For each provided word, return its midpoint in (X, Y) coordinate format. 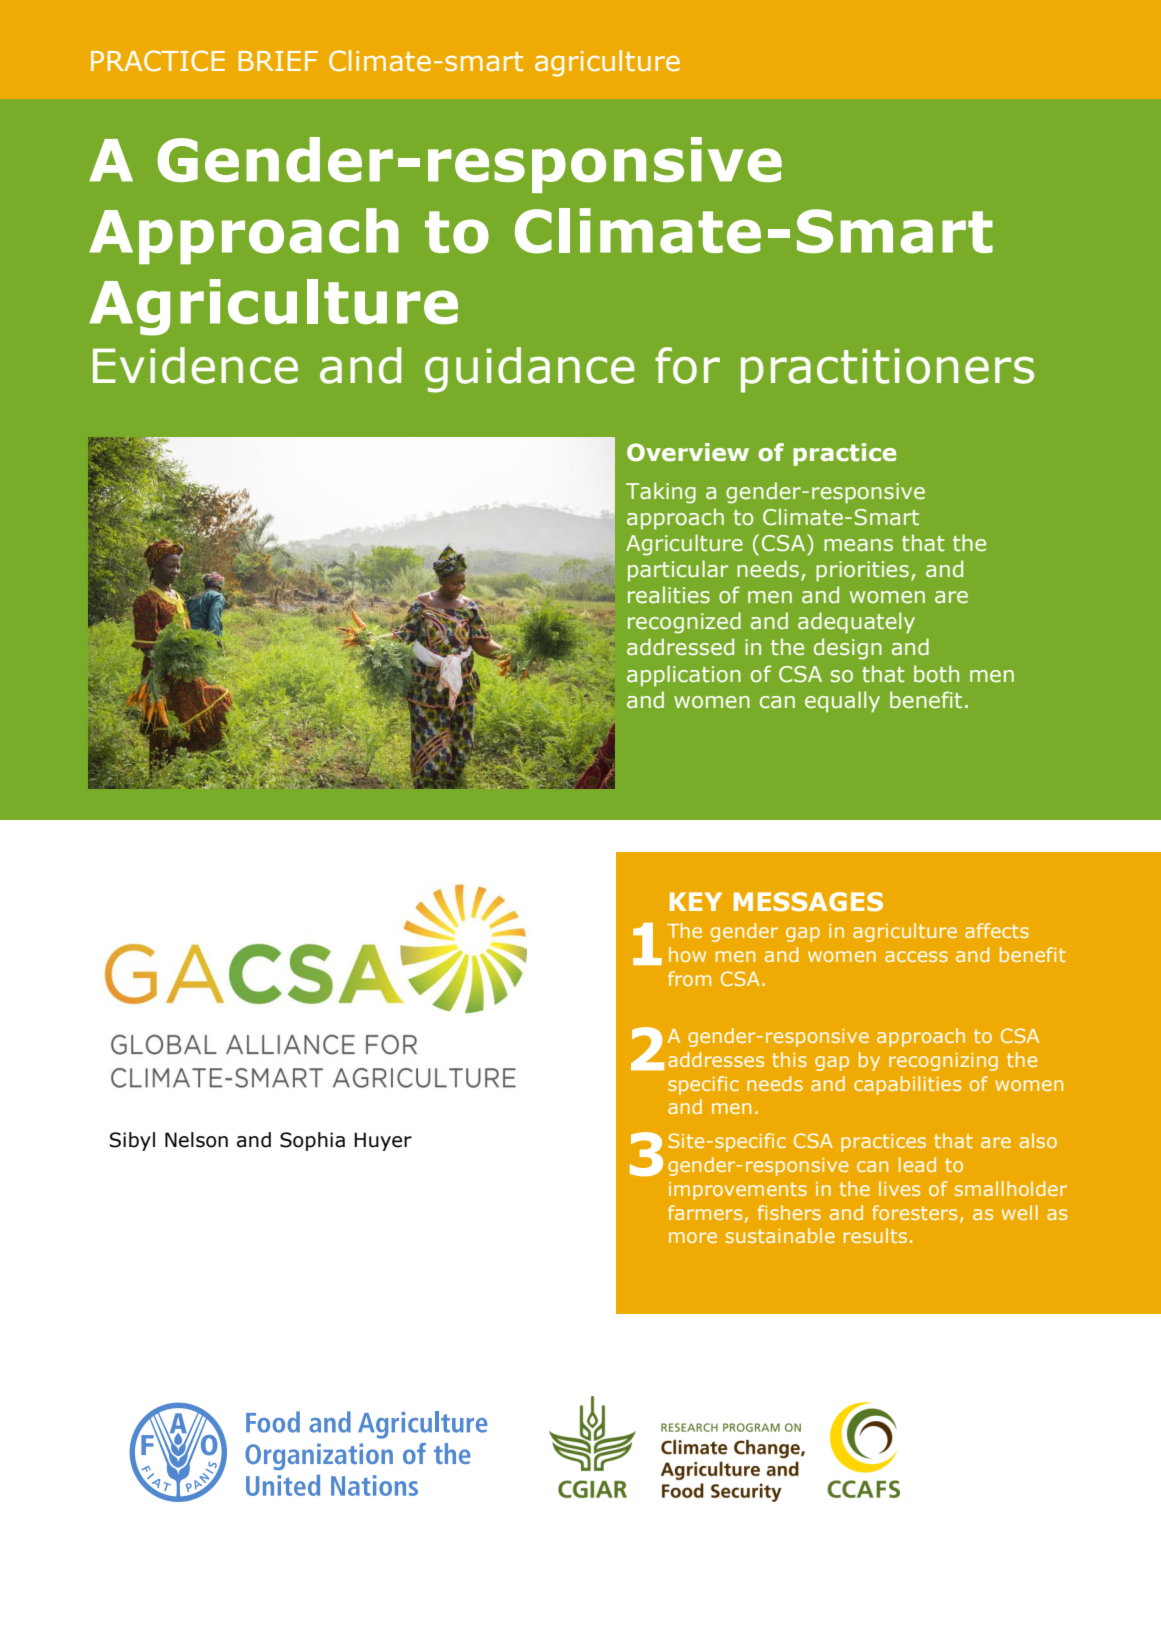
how (687, 954)
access (916, 956)
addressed (680, 647)
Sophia (312, 1141)
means (858, 545)
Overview (688, 452)
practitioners (887, 370)
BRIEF (278, 61)
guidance (529, 370)
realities (669, 595)
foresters (914, 1212)
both (936, 674)
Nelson (196, 1140)
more (693, 1237)
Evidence (195, 365)
